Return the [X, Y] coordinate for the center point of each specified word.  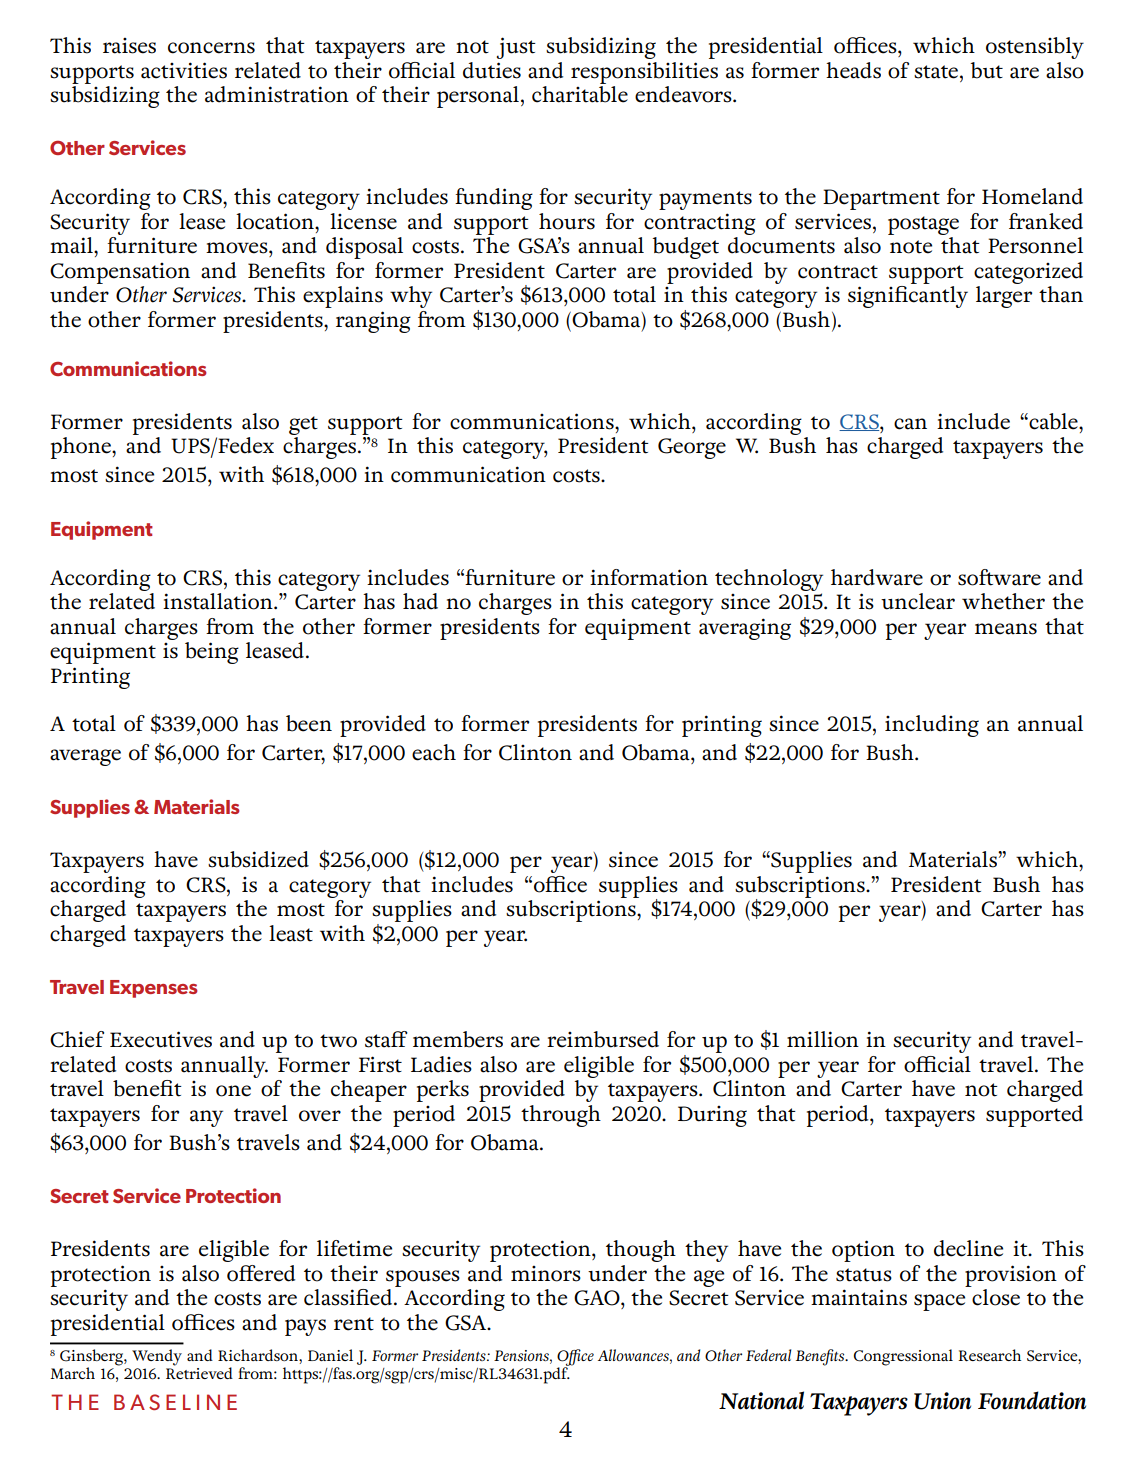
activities [184, 70]
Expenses [154, 989]
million [823, 1039]
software [999, 577]
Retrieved [199, 1372]
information [649, 577]
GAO [598, 1298]
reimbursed [603, 1039]
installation [219, 601]
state [937, 72]
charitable [580, 93]
